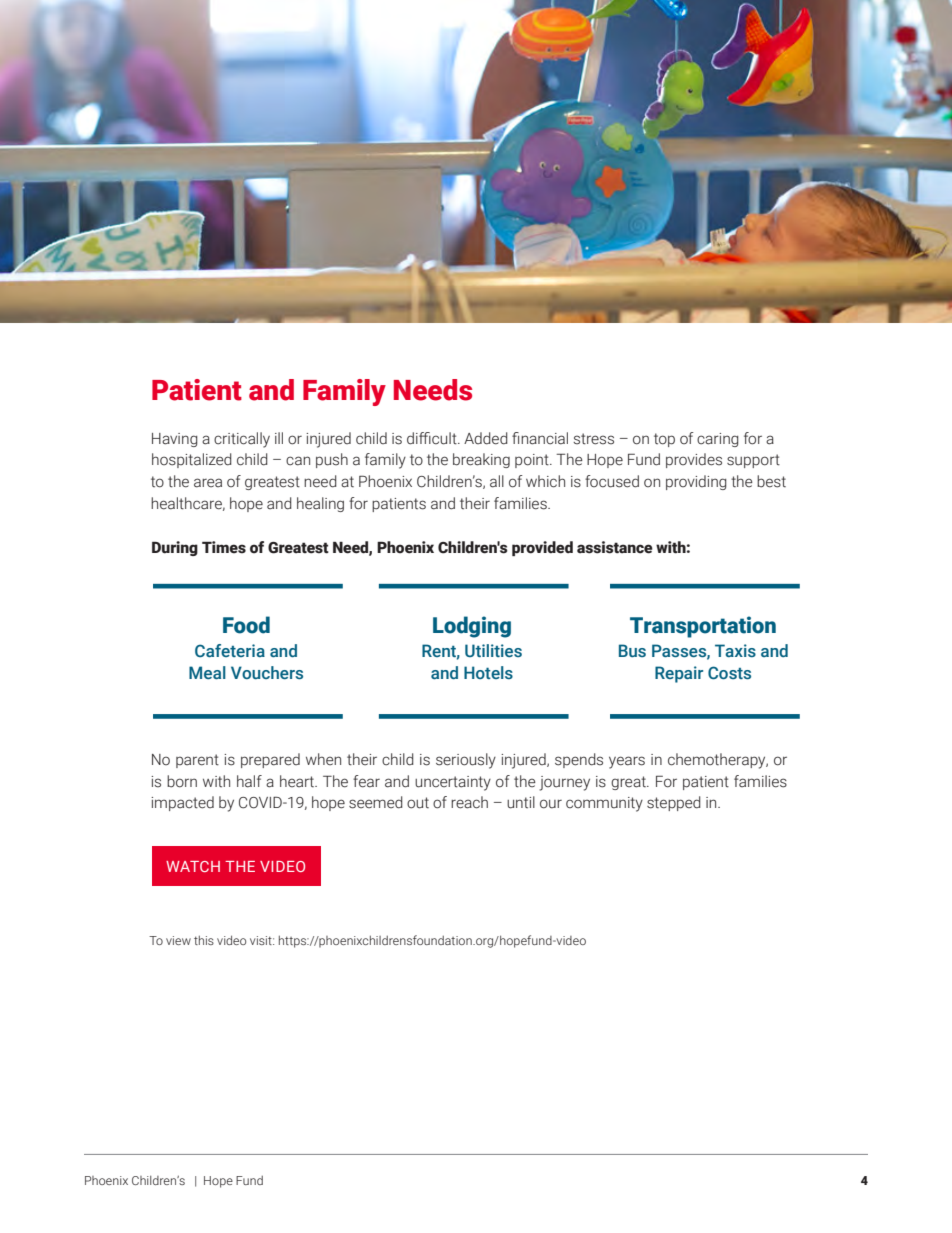  Describe the element at coordinates (679, 674) in the screenshot. I see `Repair` at that location.
